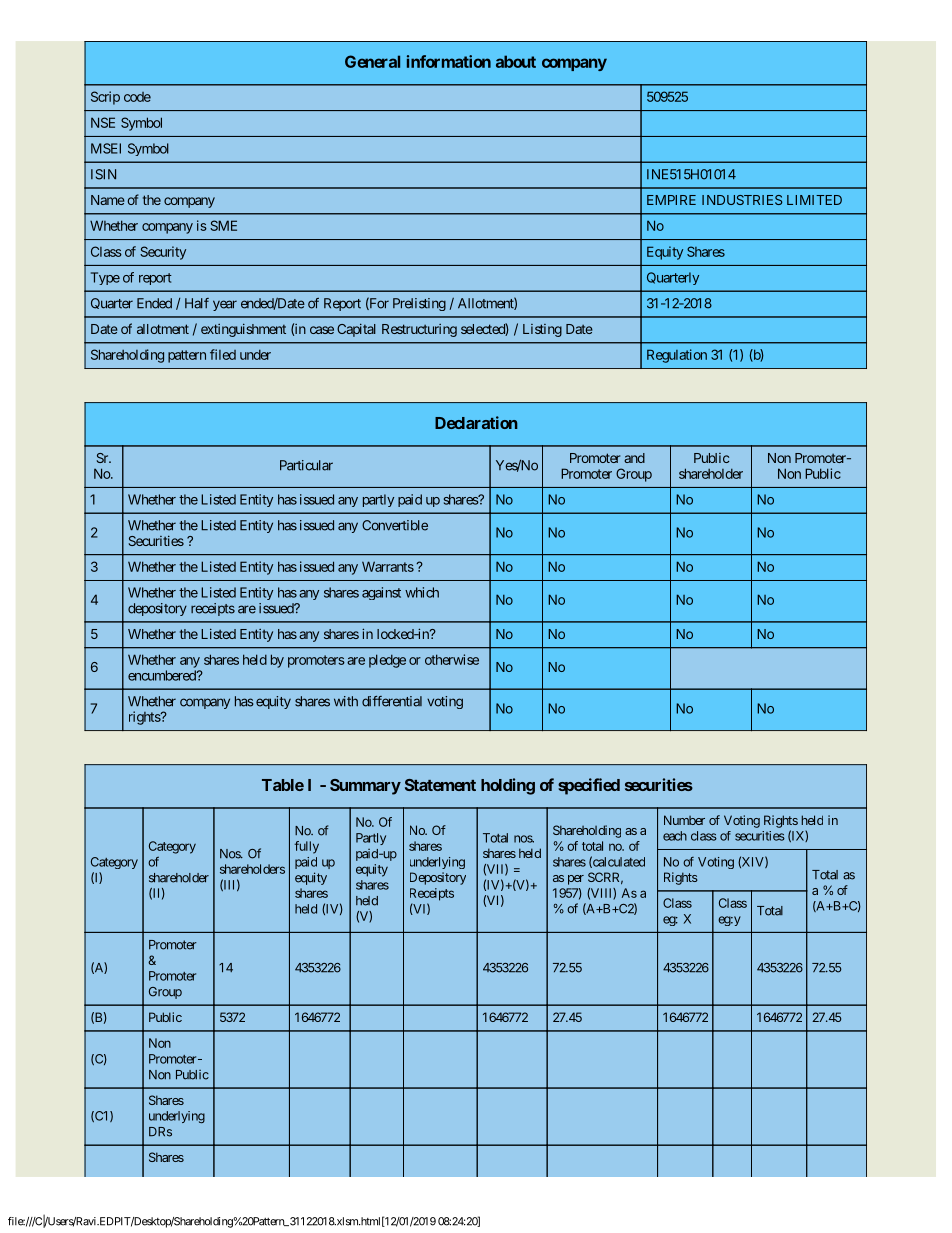 The image size is (952, 1233). I want to click on Regulation, so click(677, 356).
